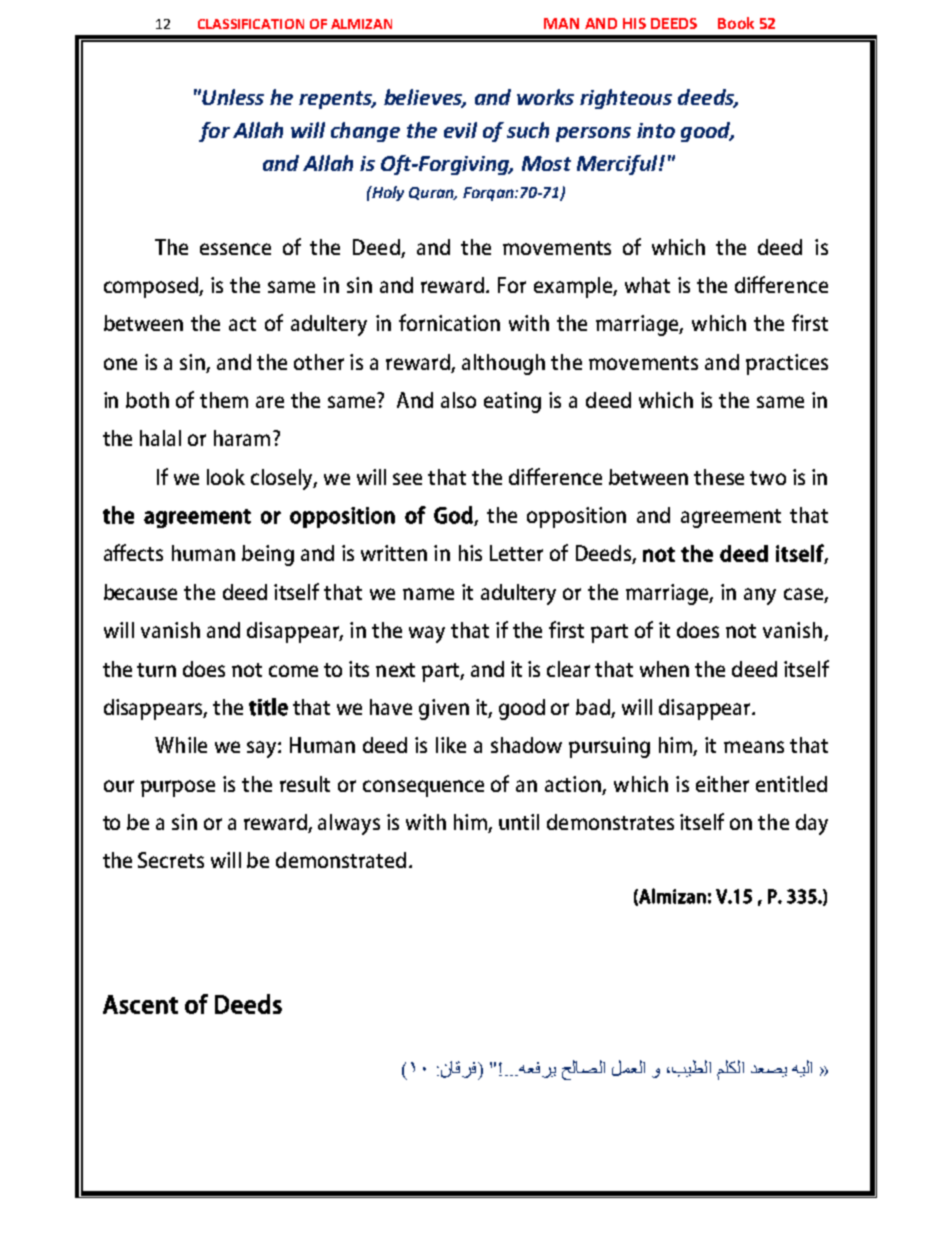 This image has width=952, height=1233. Describe the element at coordinates (736, 23) in the image. I see `Book` at that location.
